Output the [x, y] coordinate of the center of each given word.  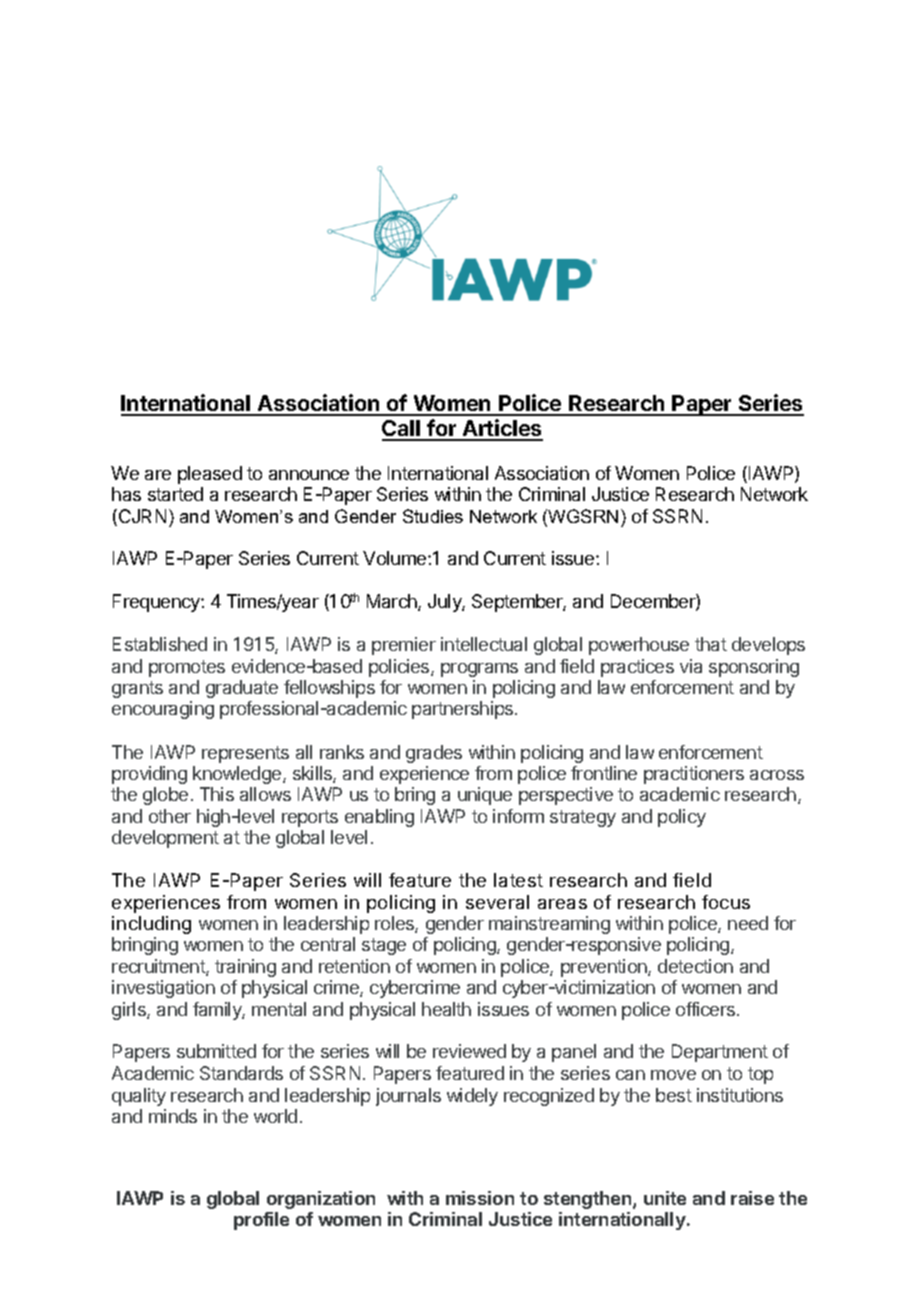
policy [682, 818]
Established [160, 644]
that [711, 644]
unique [485, 796]
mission [480, 1198]
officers [707, 1009]
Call [402, 430]
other [170, 816]
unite [665, 1198]
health [446, 1009]
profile [261, 1221]
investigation [163, 989]
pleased [210, 475]
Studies [433, 516]
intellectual [484, 644]
